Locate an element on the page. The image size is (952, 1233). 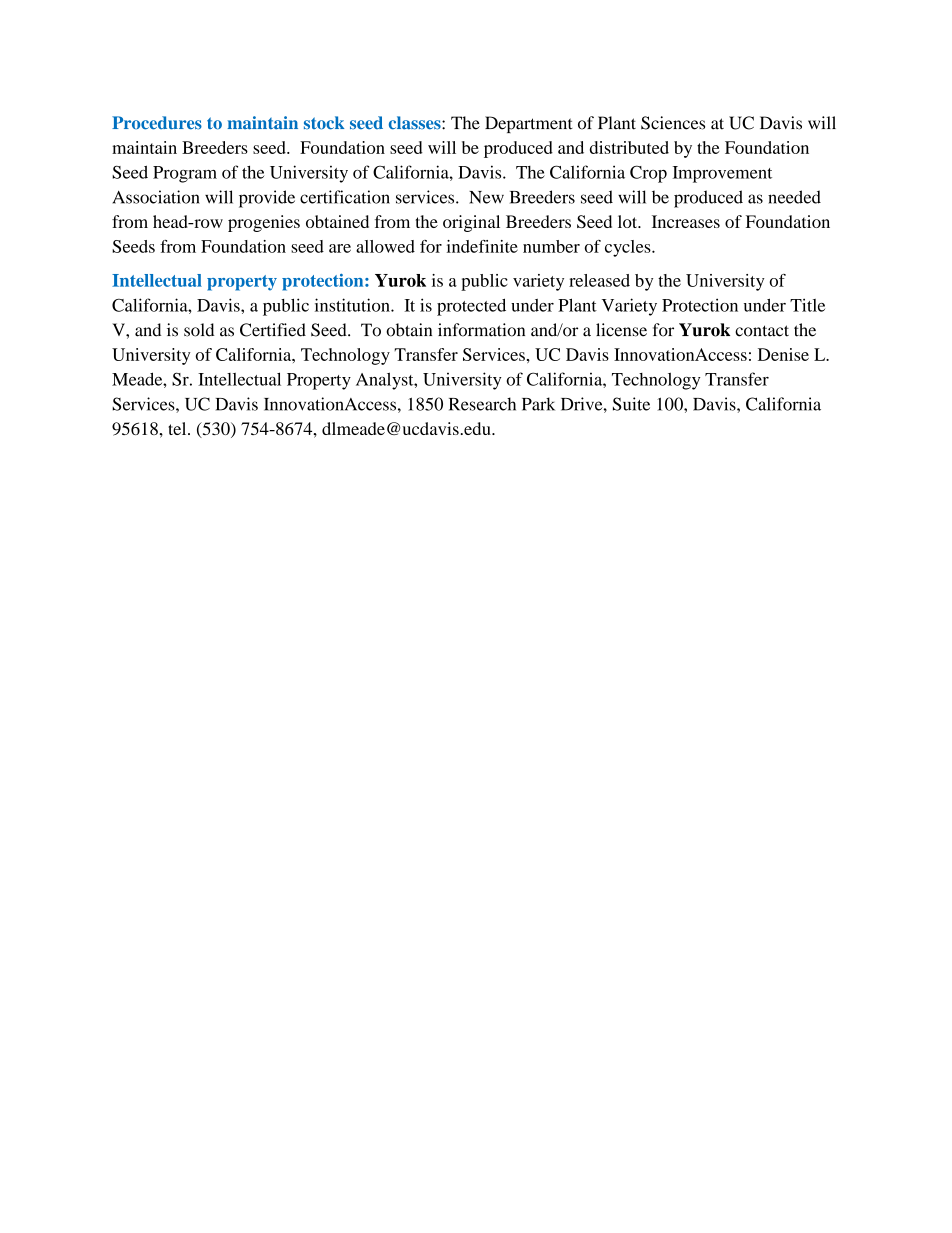
Sciences is located at coordinates (673, 123).
